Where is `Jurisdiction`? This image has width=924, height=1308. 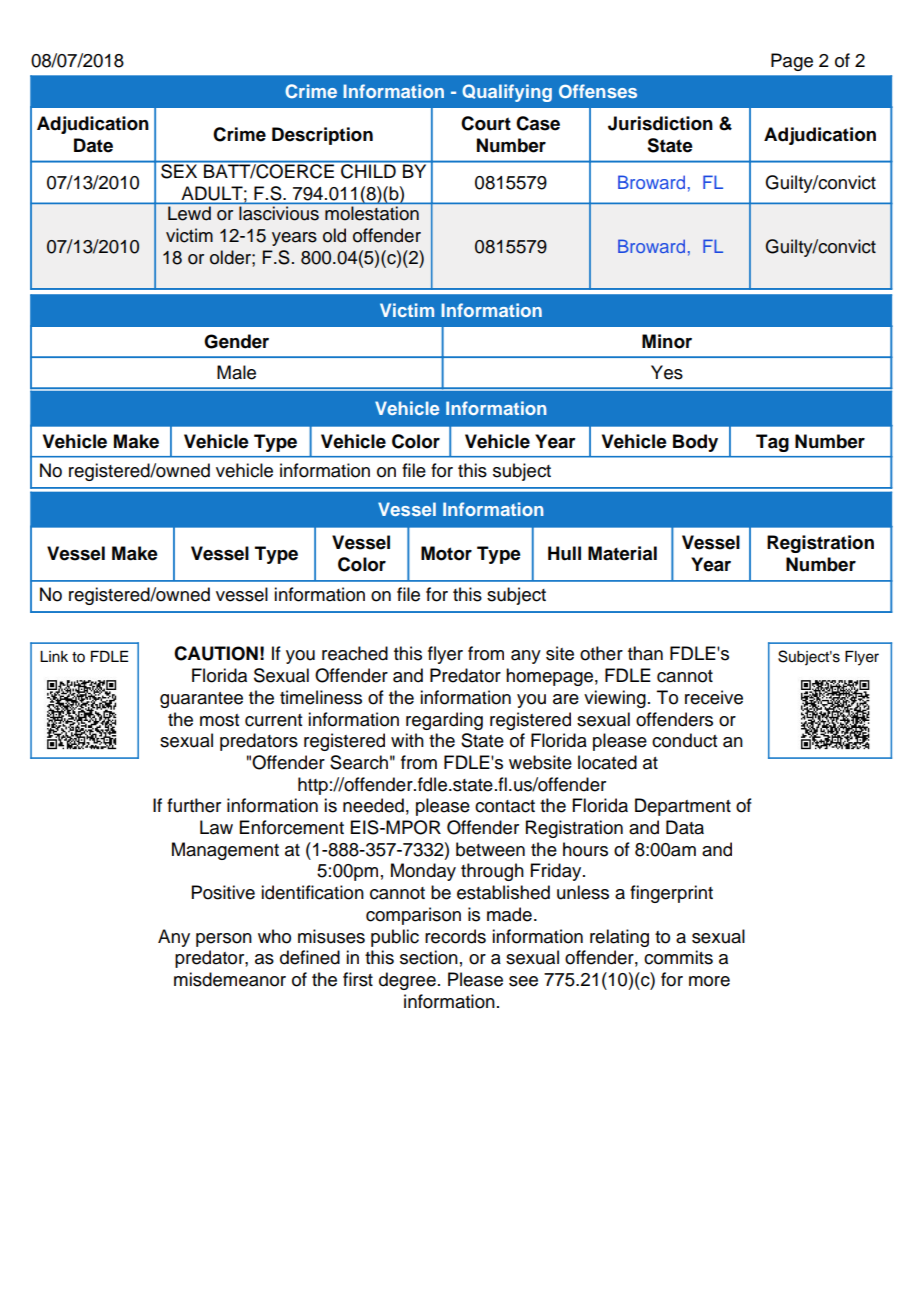
Jurisdiction is located at coordinates (660, 123).
